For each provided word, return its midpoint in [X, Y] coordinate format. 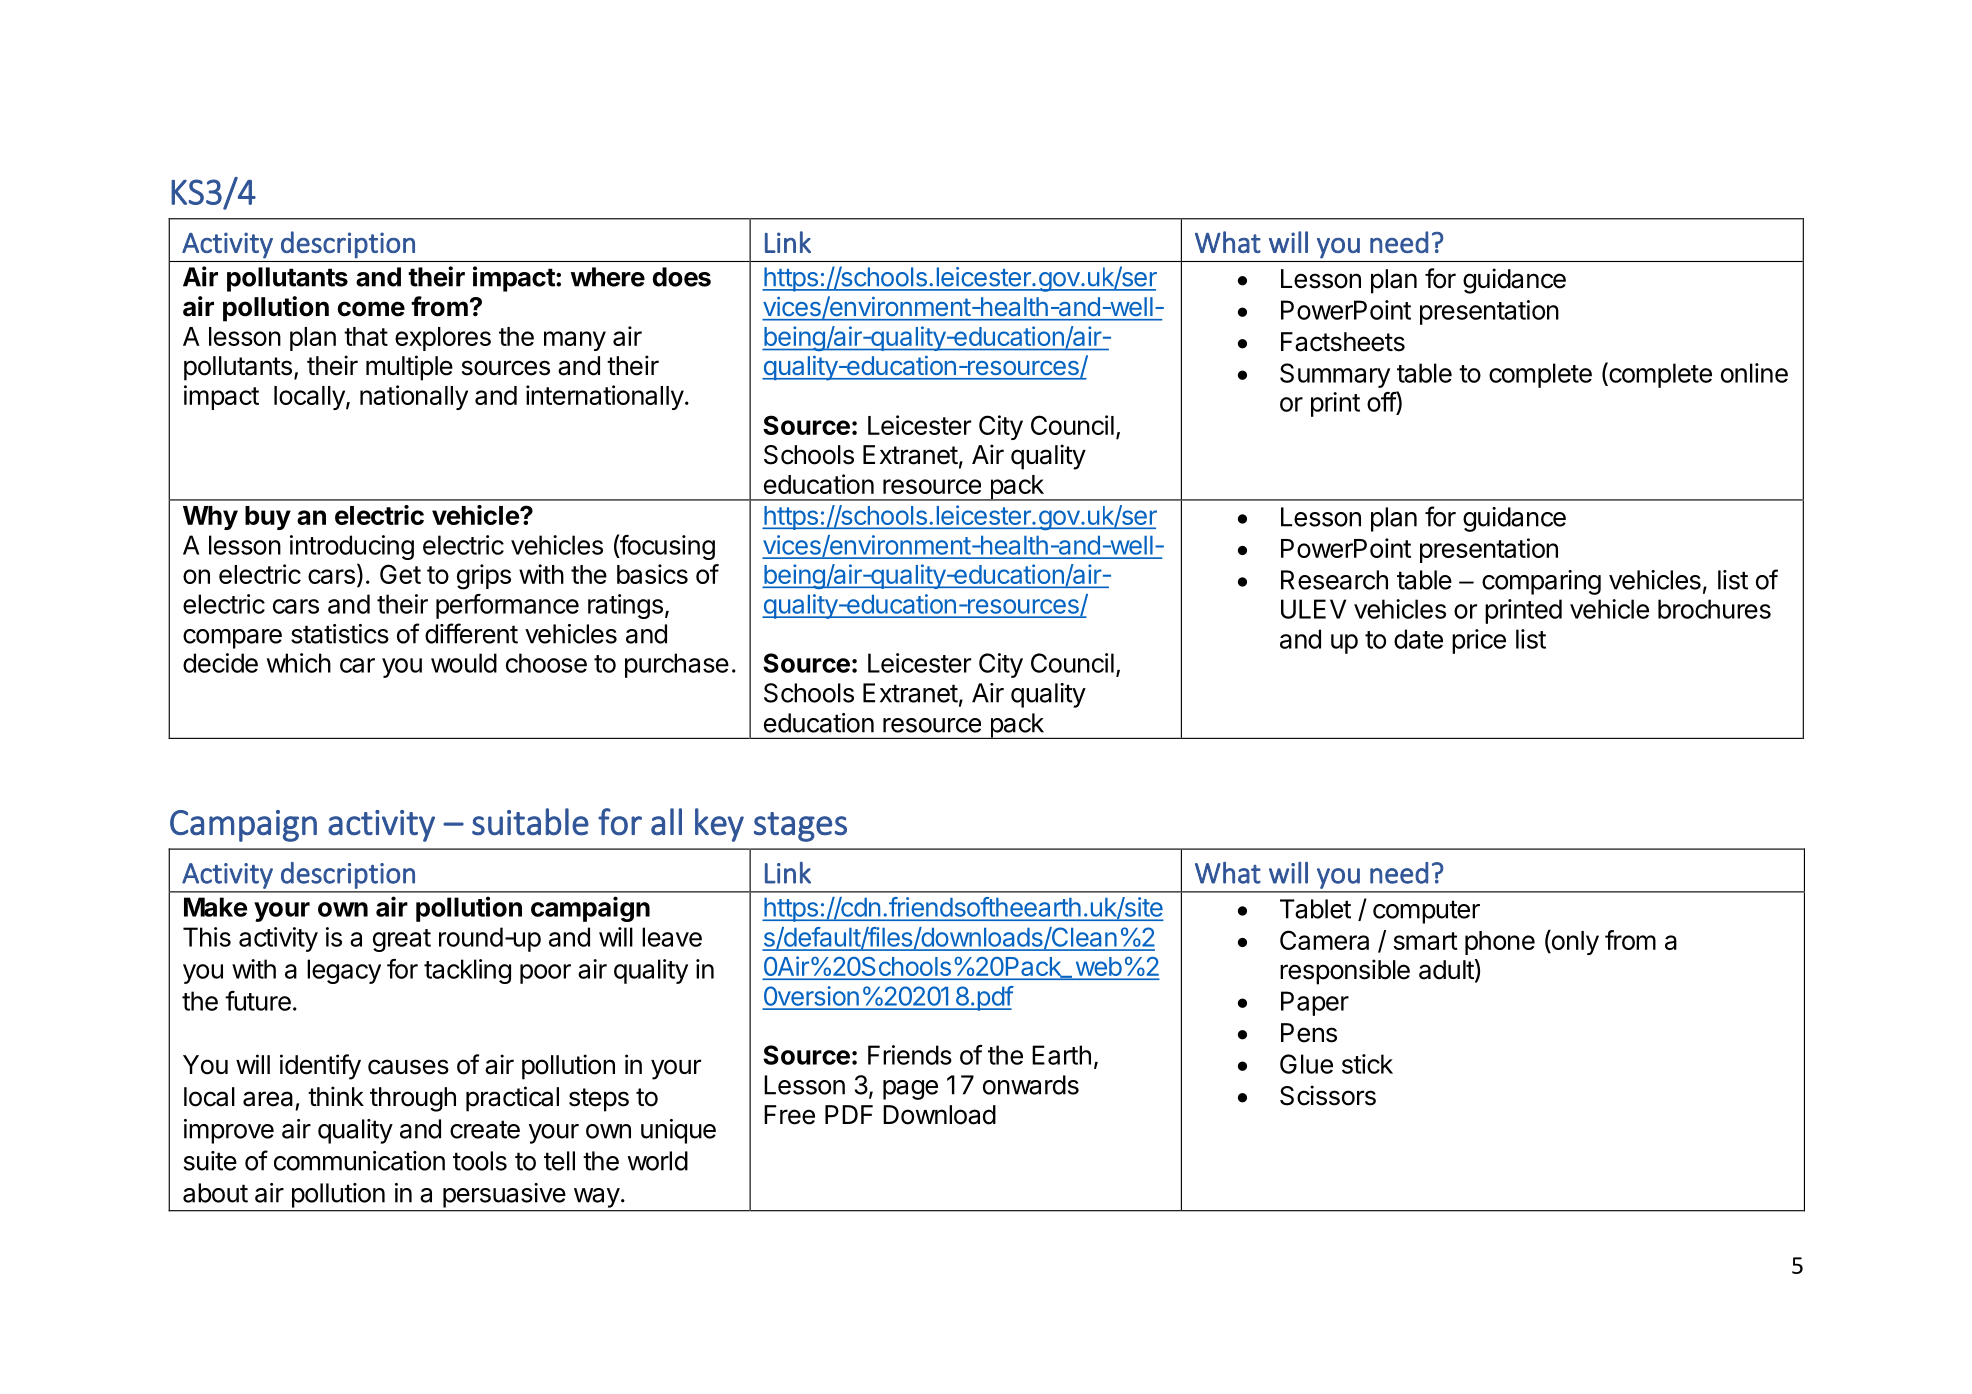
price [1479, 641]
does [682, 277]
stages [800, 827]
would [464, 663]
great [402, 940]
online [1754, 373]
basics [652, 574]
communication [359, 1161]
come [371, 309]
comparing [1541, 582]
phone [1500, 943]
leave [672, 937]
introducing [352, 547]
